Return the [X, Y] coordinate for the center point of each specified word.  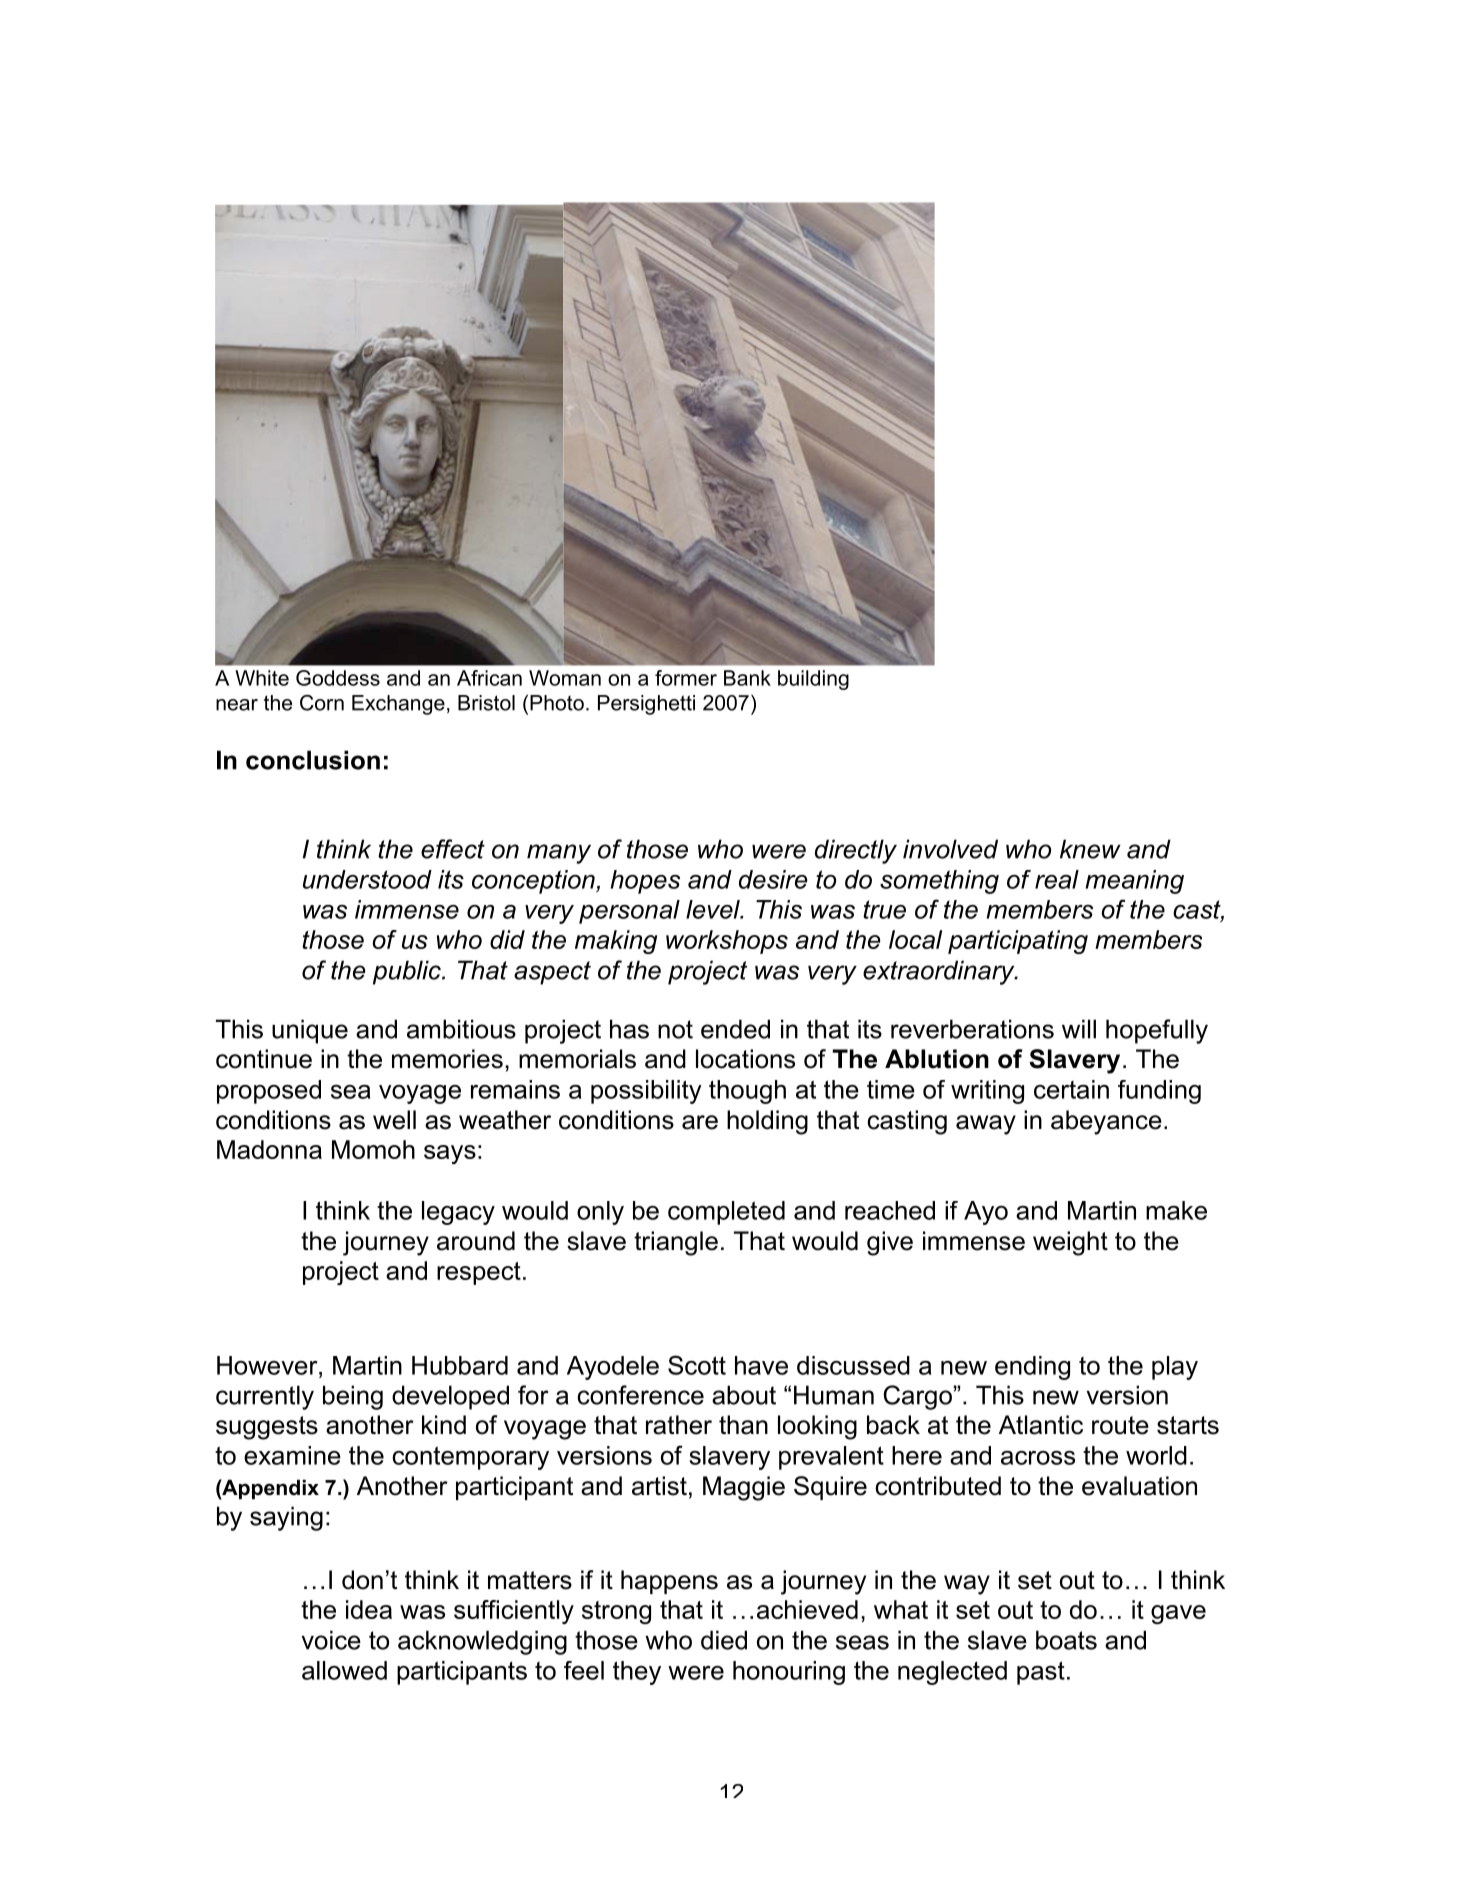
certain [1071, 1089]
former [686, 678]
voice [331, 1640]
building [813, 680]
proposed [269, 1092]
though [747, 1092]
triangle [676, 1243]
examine [292, 1455]
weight [1070, 1243]
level [714, 909]
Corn [322, 703]
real [1057, 879]
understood [367, 879]
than [743, 1425]
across [1038, 1458]
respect [479, 1273]
